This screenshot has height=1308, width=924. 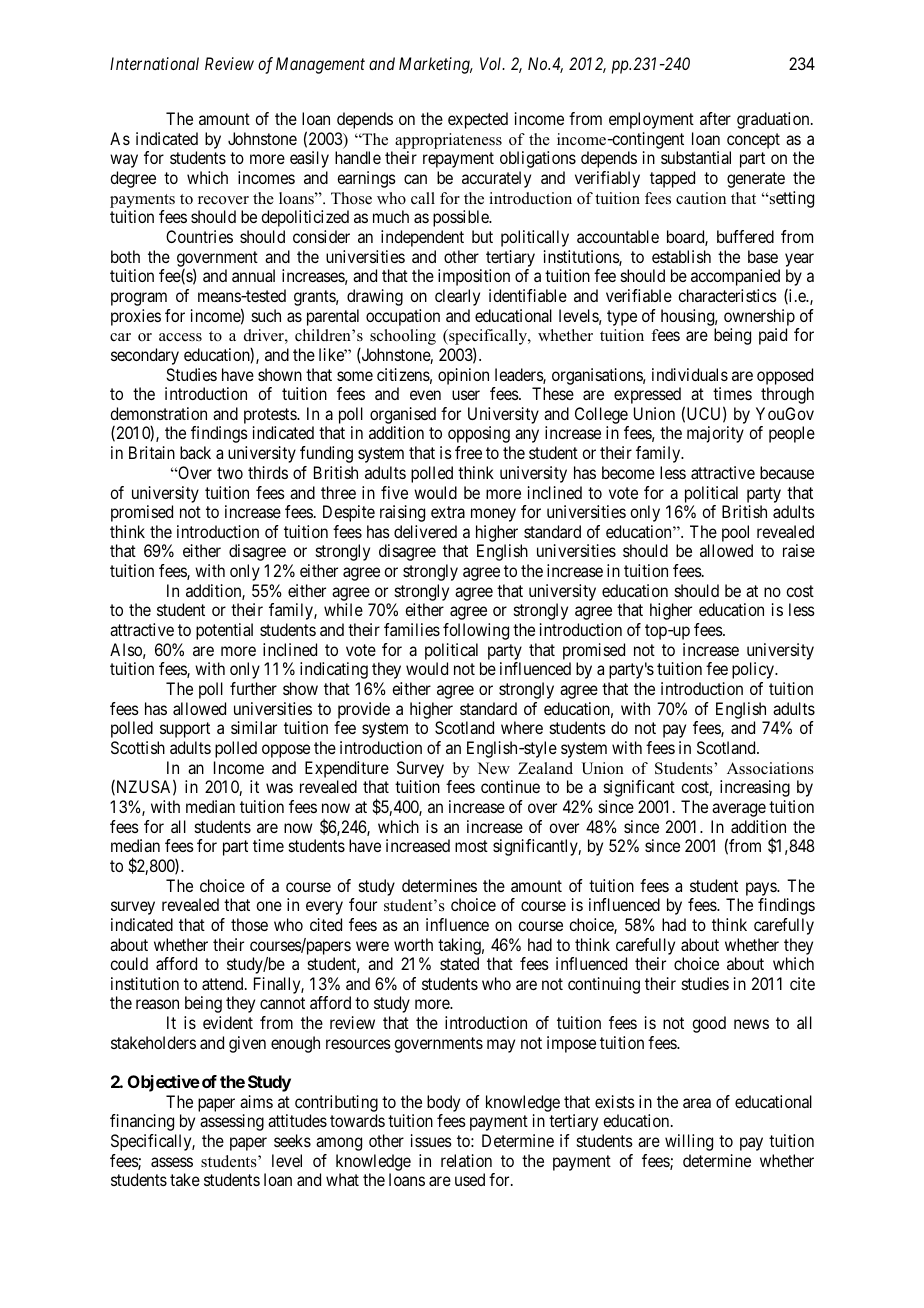 I want to click on relation, so click(x=466, y=1160).
